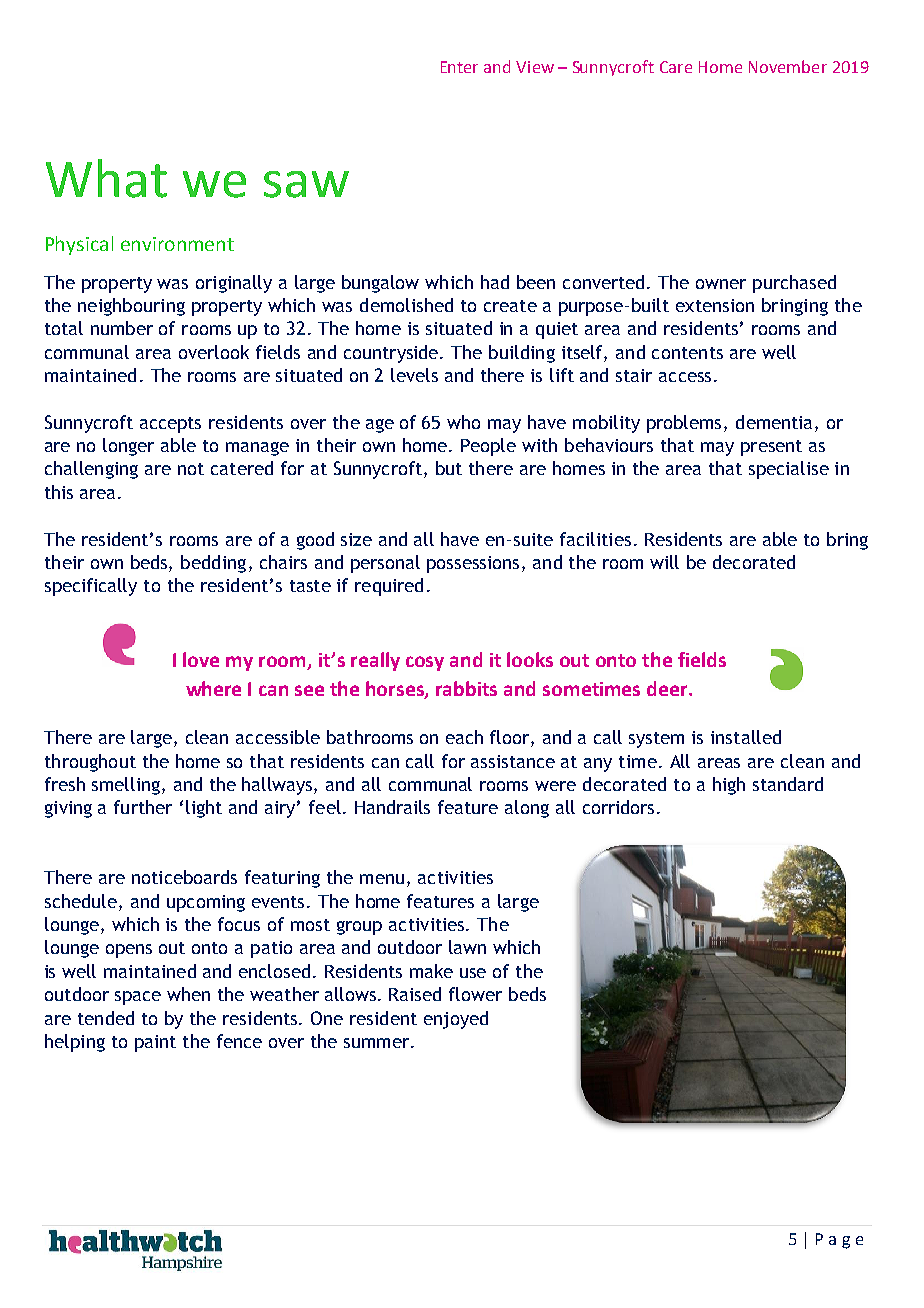 The image size is (924, 1308). What do you see at coordinates (459, 67) in the screenshot?
I see `Enter` at bounding box center [459, 67].
